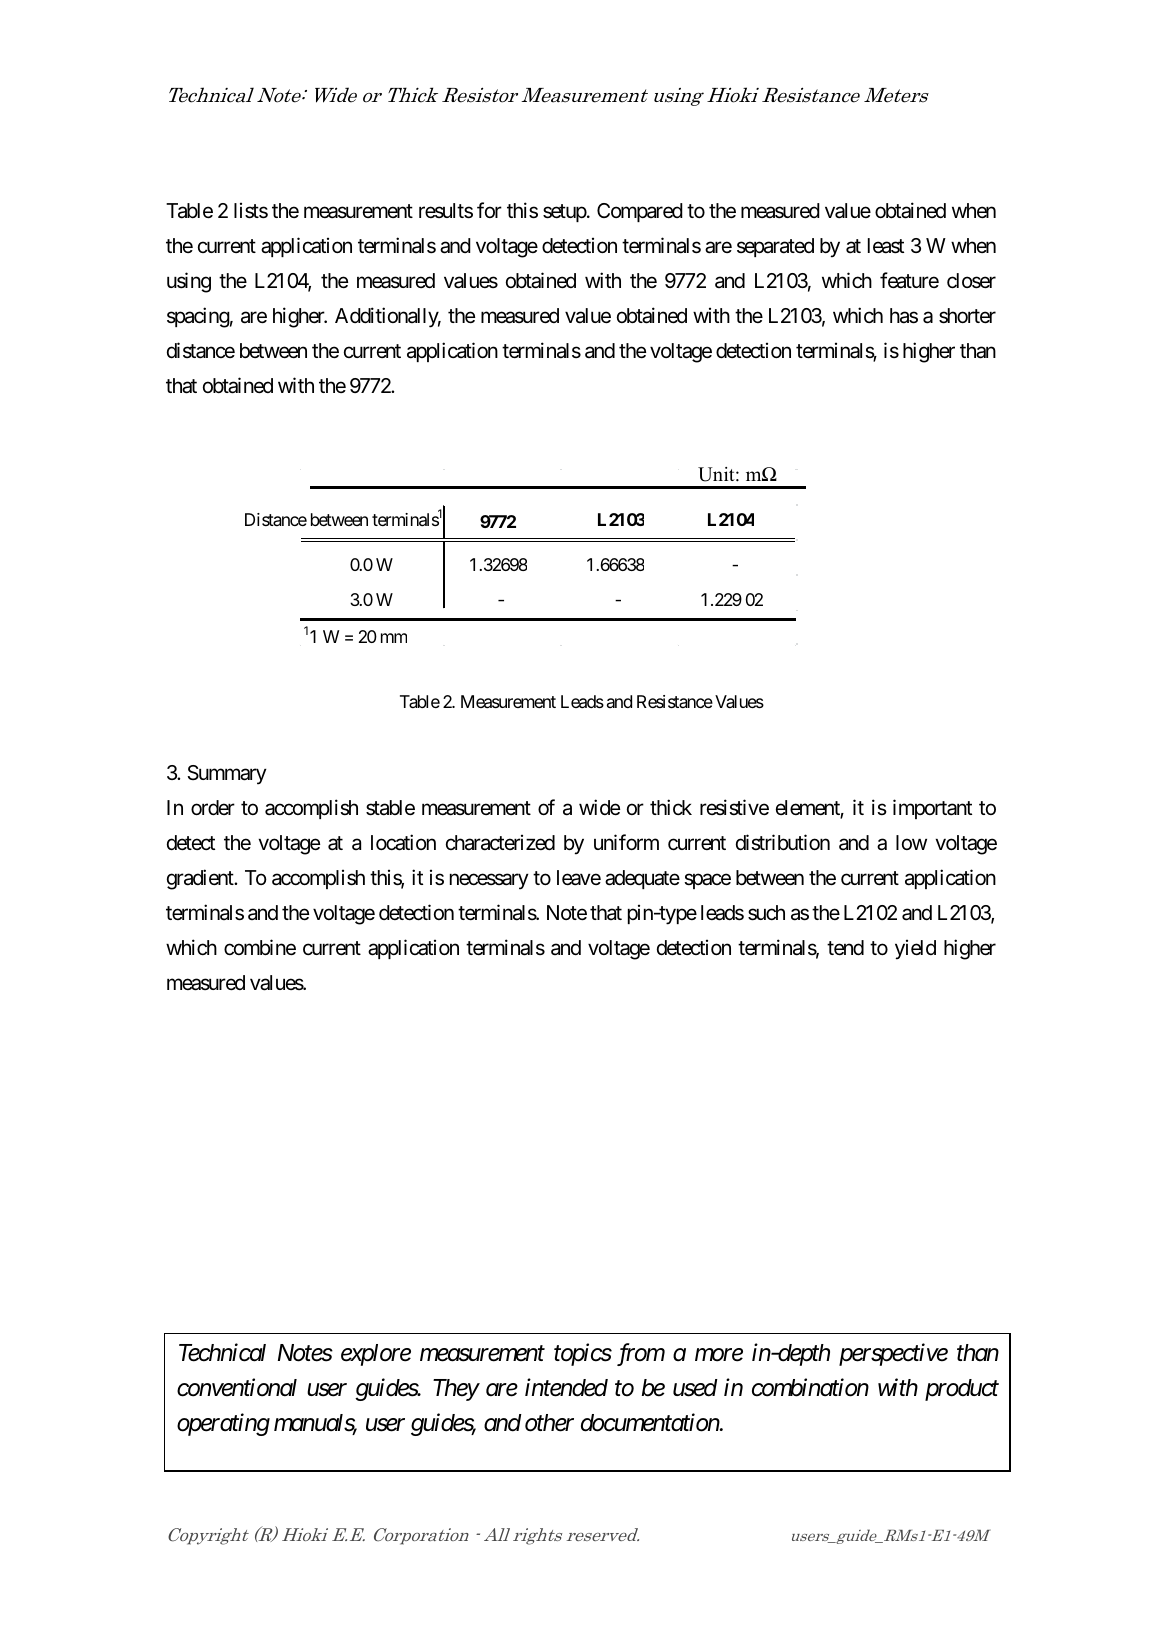 The height and width of the document is (1642, 1161). Describe the element at coordinates (775, 247) in the document. I see `separated` at that location.
